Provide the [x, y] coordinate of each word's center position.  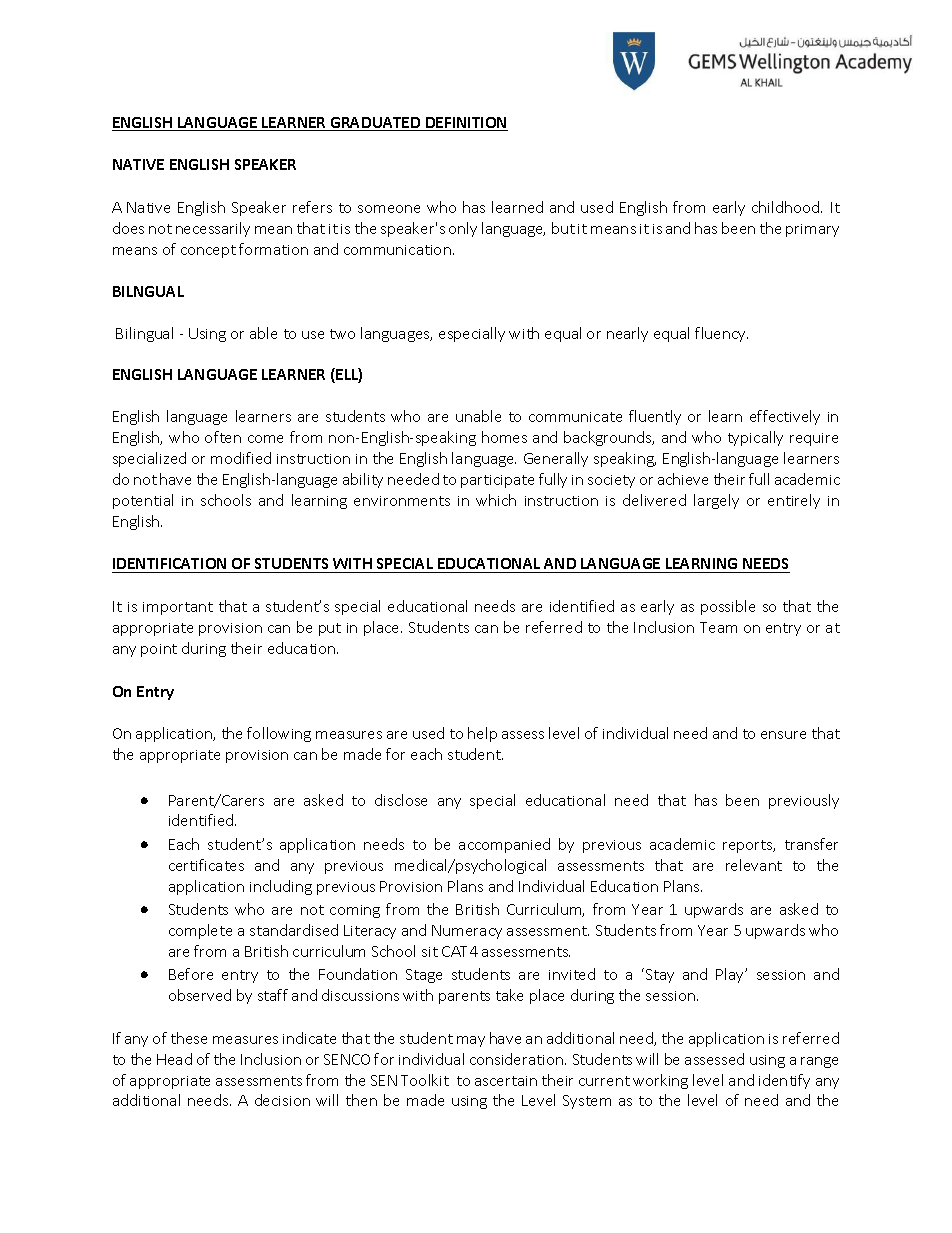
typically [755, 438]
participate [497, 481]
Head [174, 1059]
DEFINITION [466, 124]
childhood [787, 207]
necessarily [213, 229]
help [482, 734]
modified [241, 458]
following [279, 734]
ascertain [506, 1081]
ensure [783, 735]
